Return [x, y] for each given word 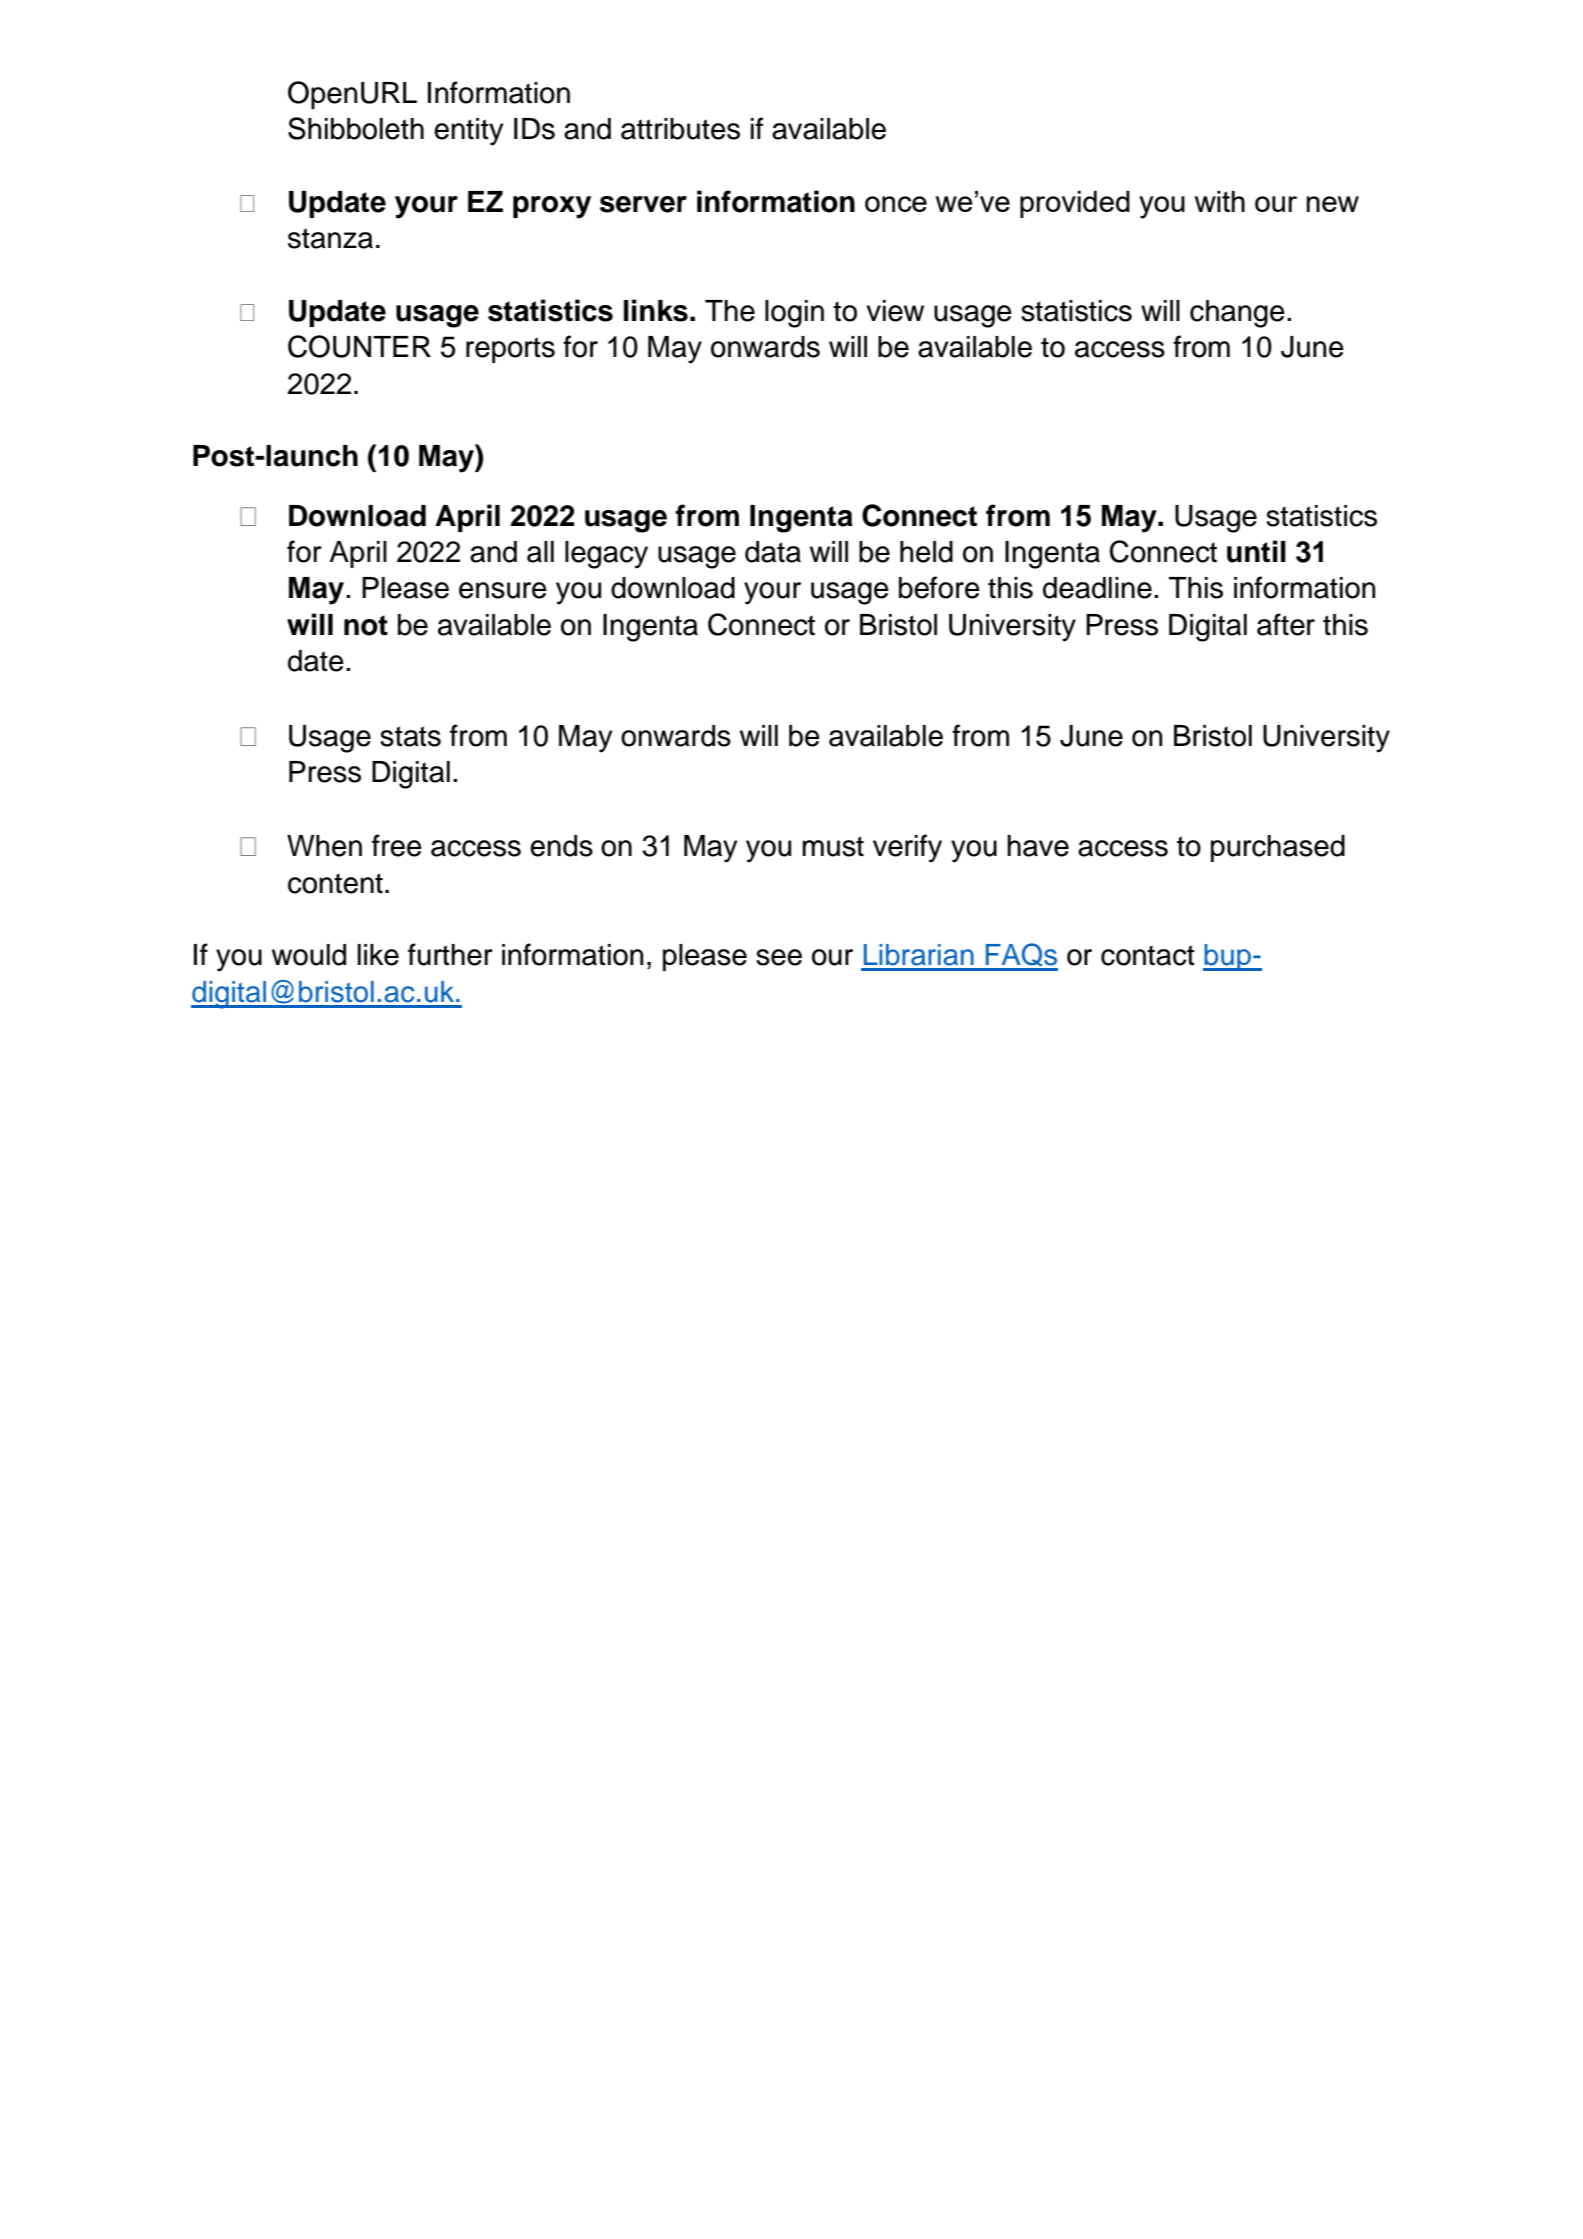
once [896, 204]
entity [468, 132]
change [1237, 314]
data [773, 552]
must [833, 846]
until [1256, 551]
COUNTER [359, 346]
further [450, 954]
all [540, 552]
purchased [1278, 848]
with [1220, 201]
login [794, 314]
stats [410, 736]
